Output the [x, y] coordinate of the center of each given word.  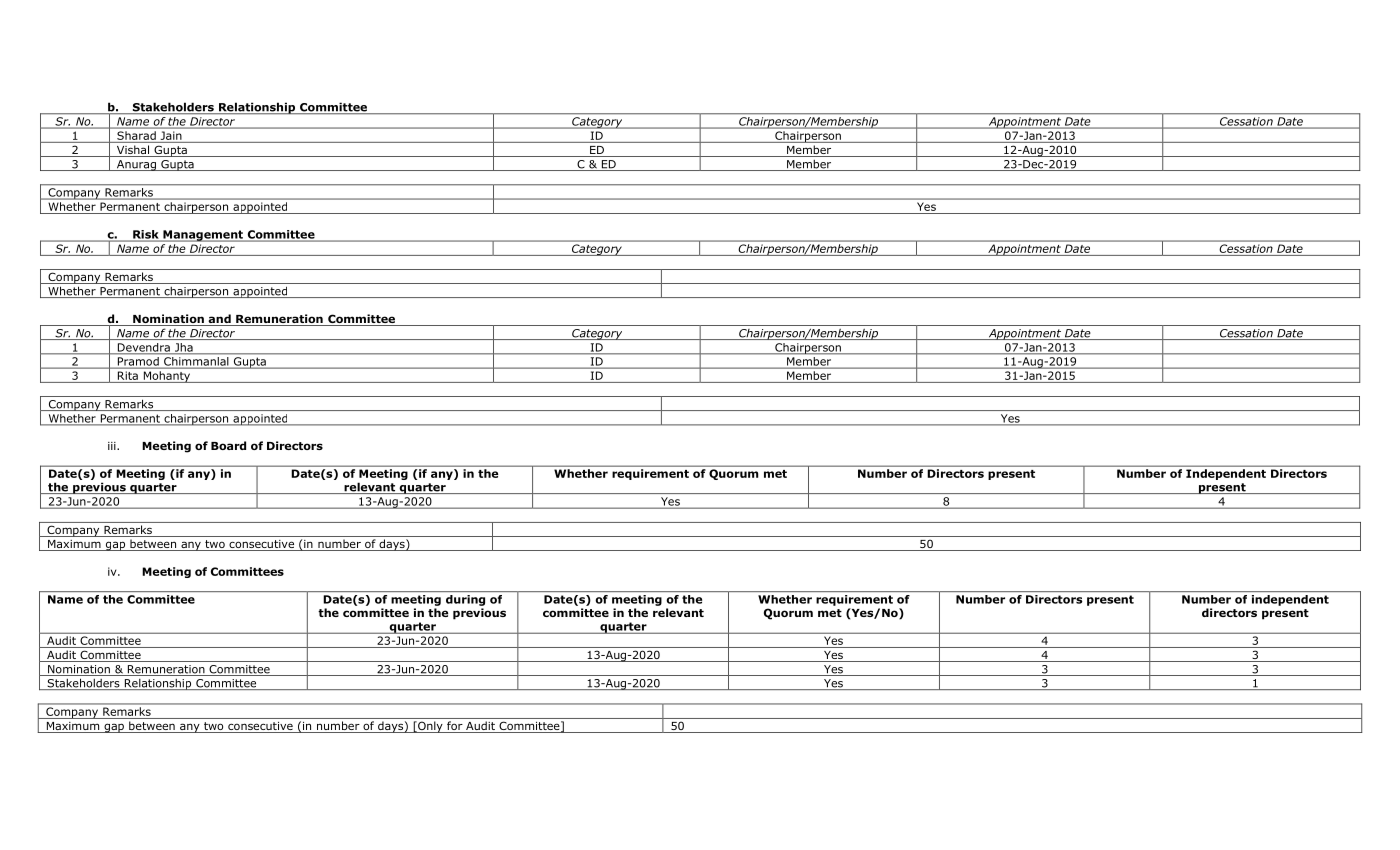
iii [113, 446]
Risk [146, 235]
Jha [183, 348]
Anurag [136, 165]
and [219, 320]
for [455, 727]
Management [203, 236]
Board [228, 445]
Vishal [133, 151]
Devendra [143, 348]
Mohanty [167, 377]
